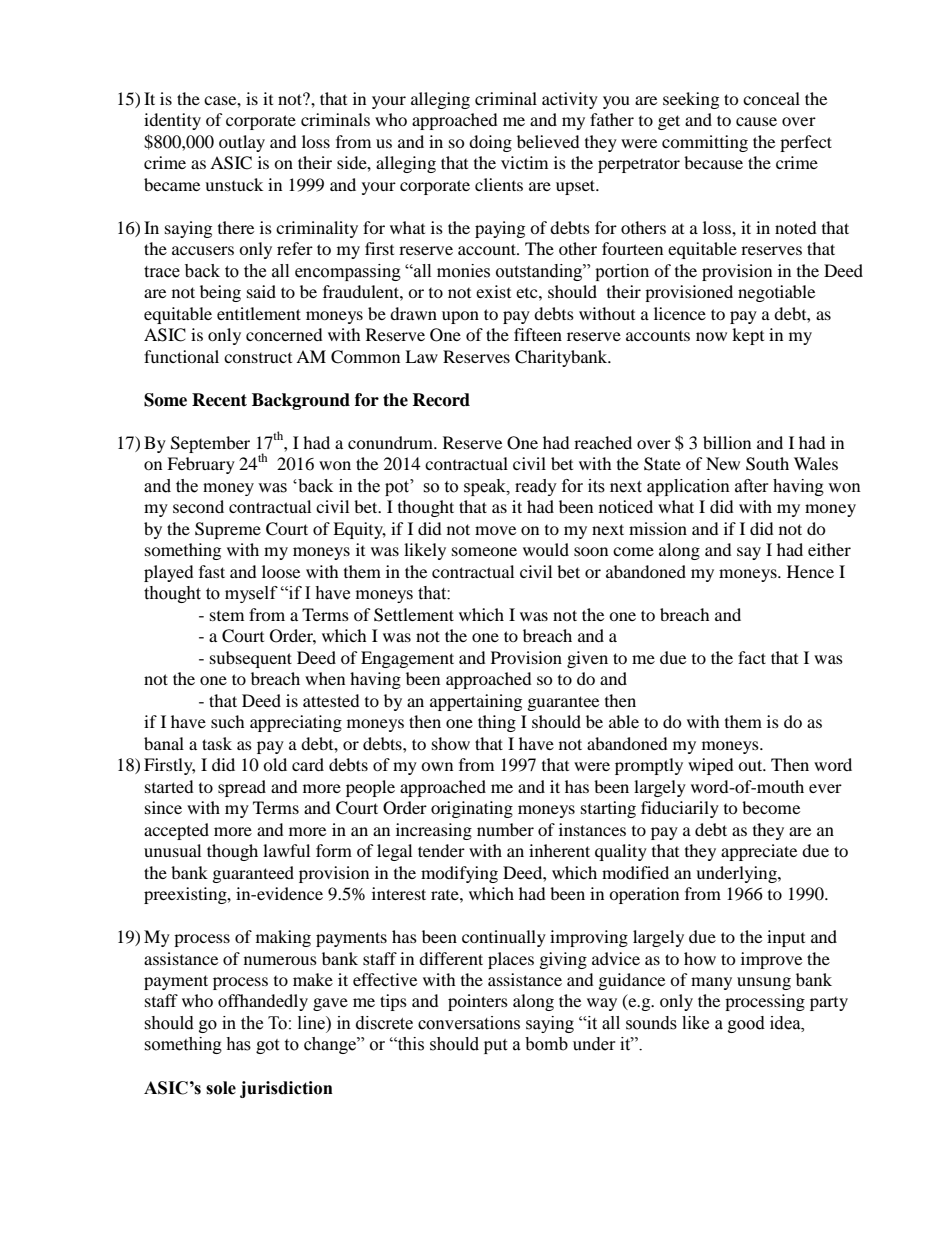 The image size is (952, 1233). Describe the element at coordinates (242, 143) in the page. I see `outlay` at that location.
